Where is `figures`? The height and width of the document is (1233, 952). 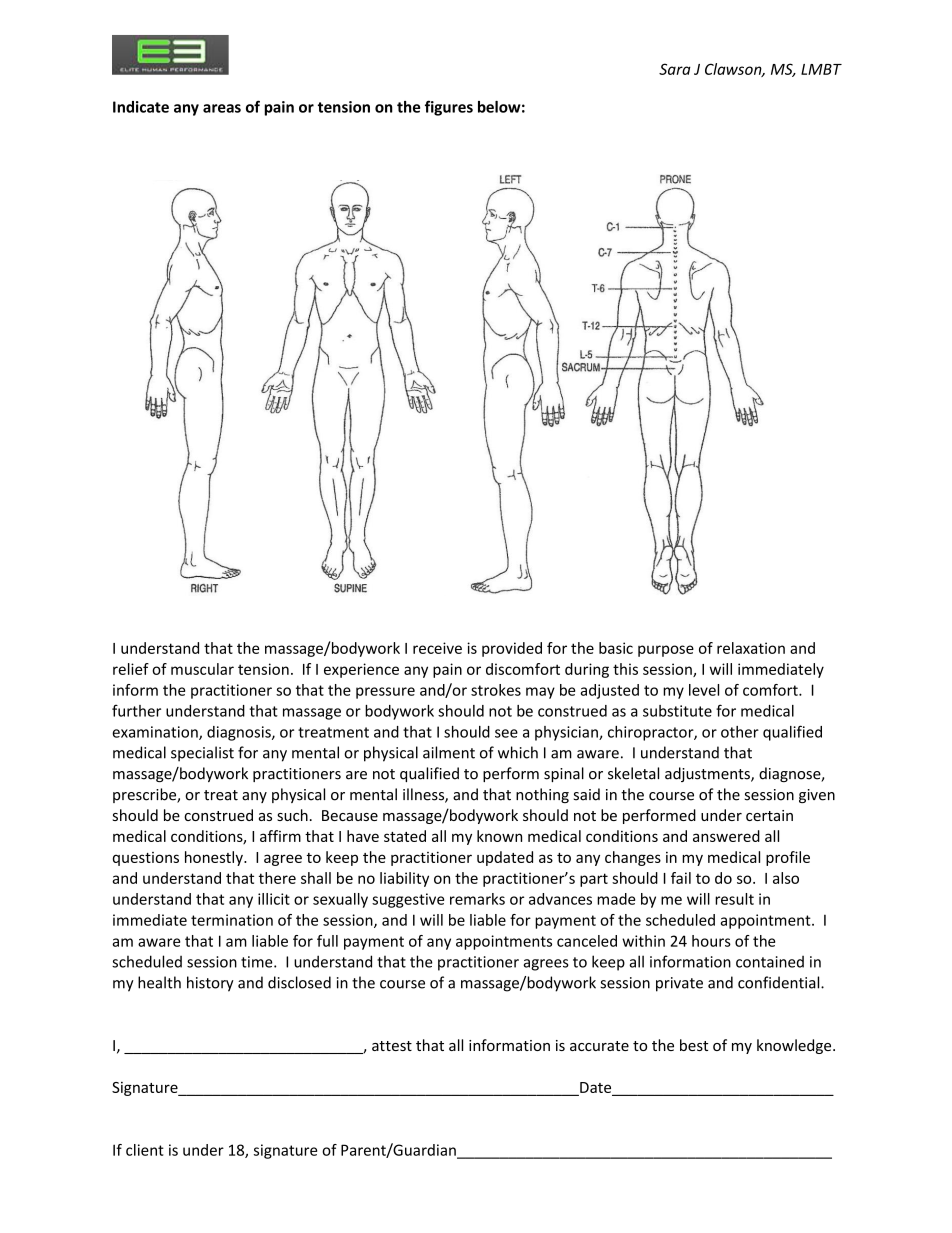
figures is located at coordinates (449, 108).
